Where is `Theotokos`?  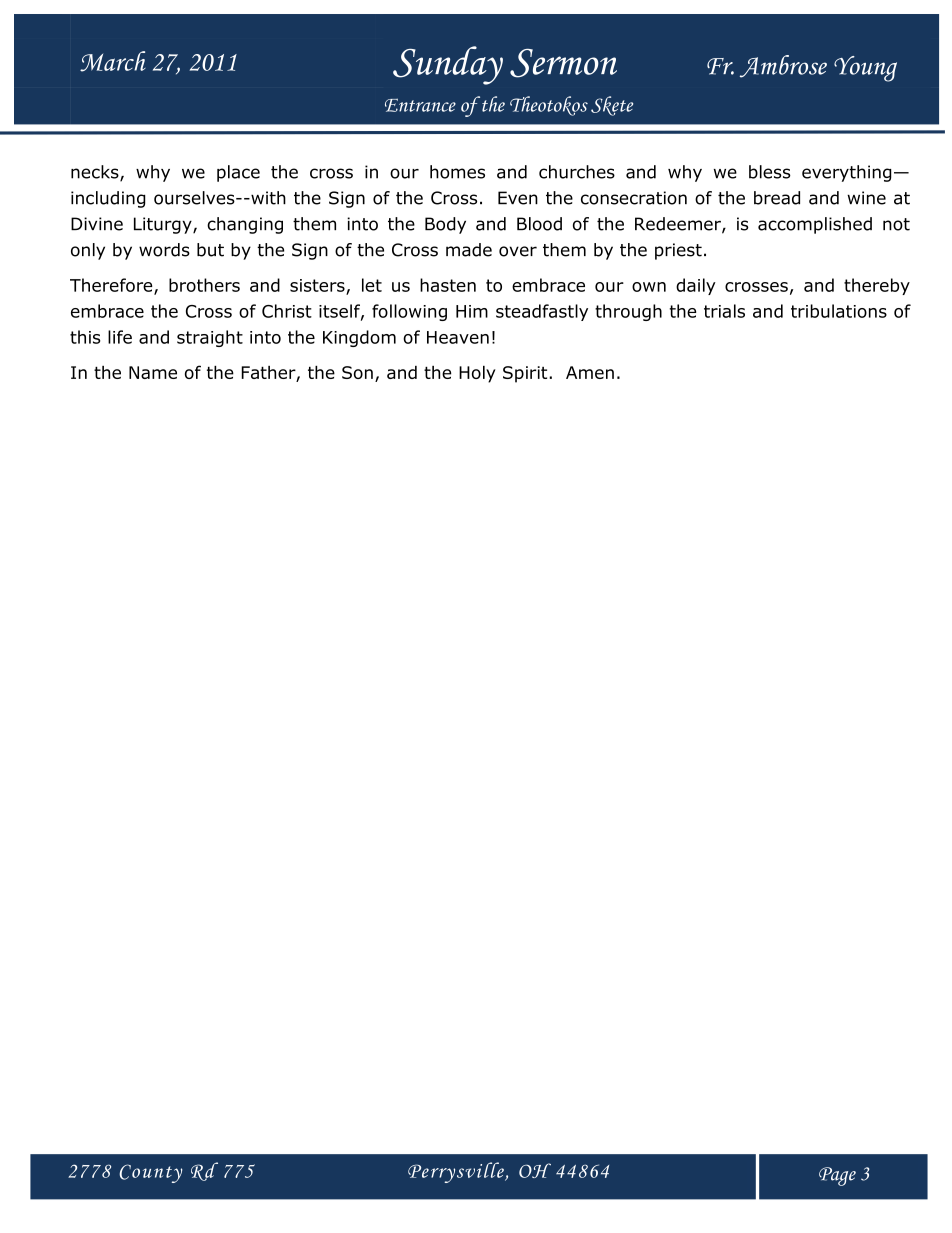 Theotokos is located at coordinates (549, 106).
